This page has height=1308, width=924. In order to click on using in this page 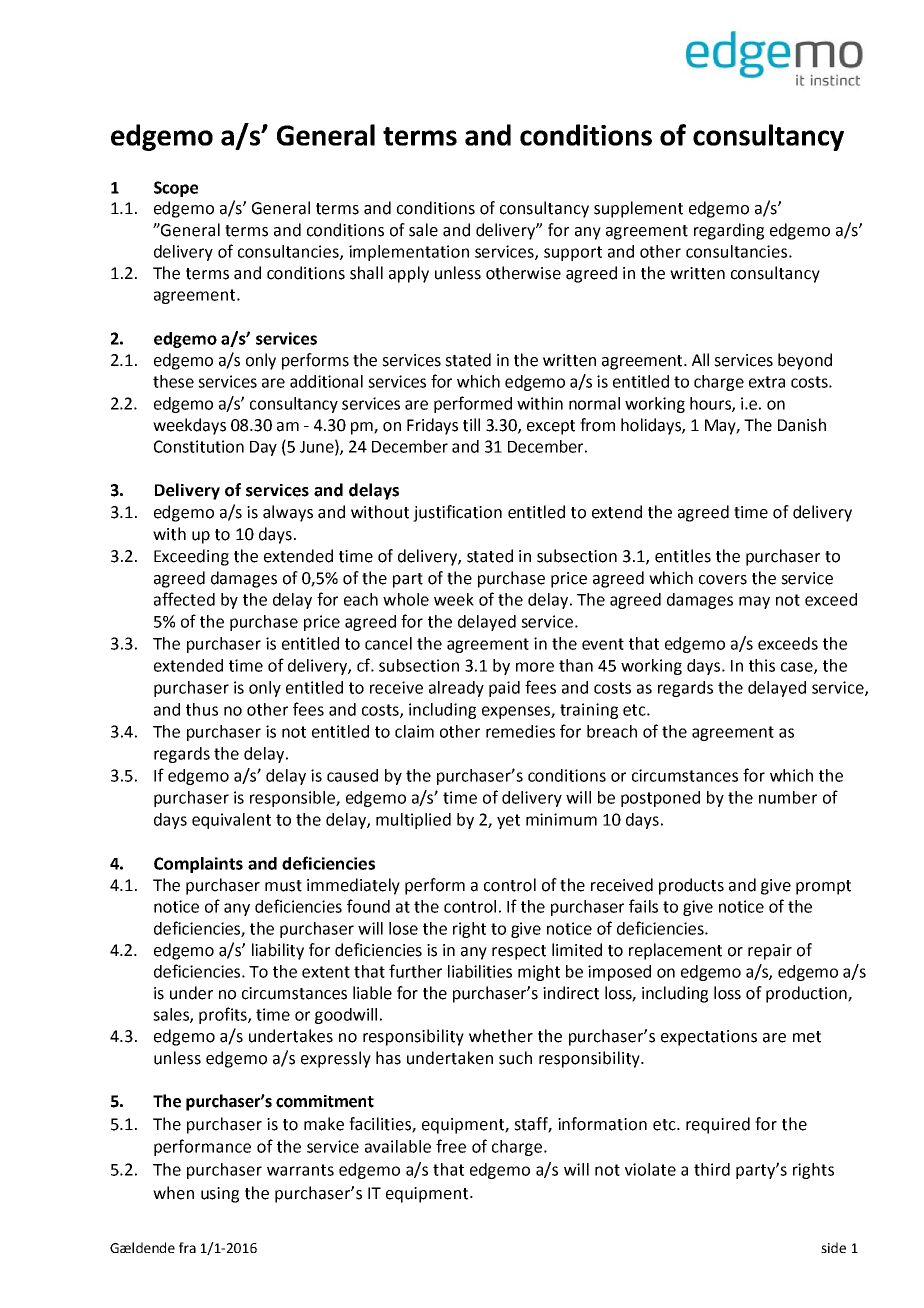, I will do `click(220, 1195)`.
